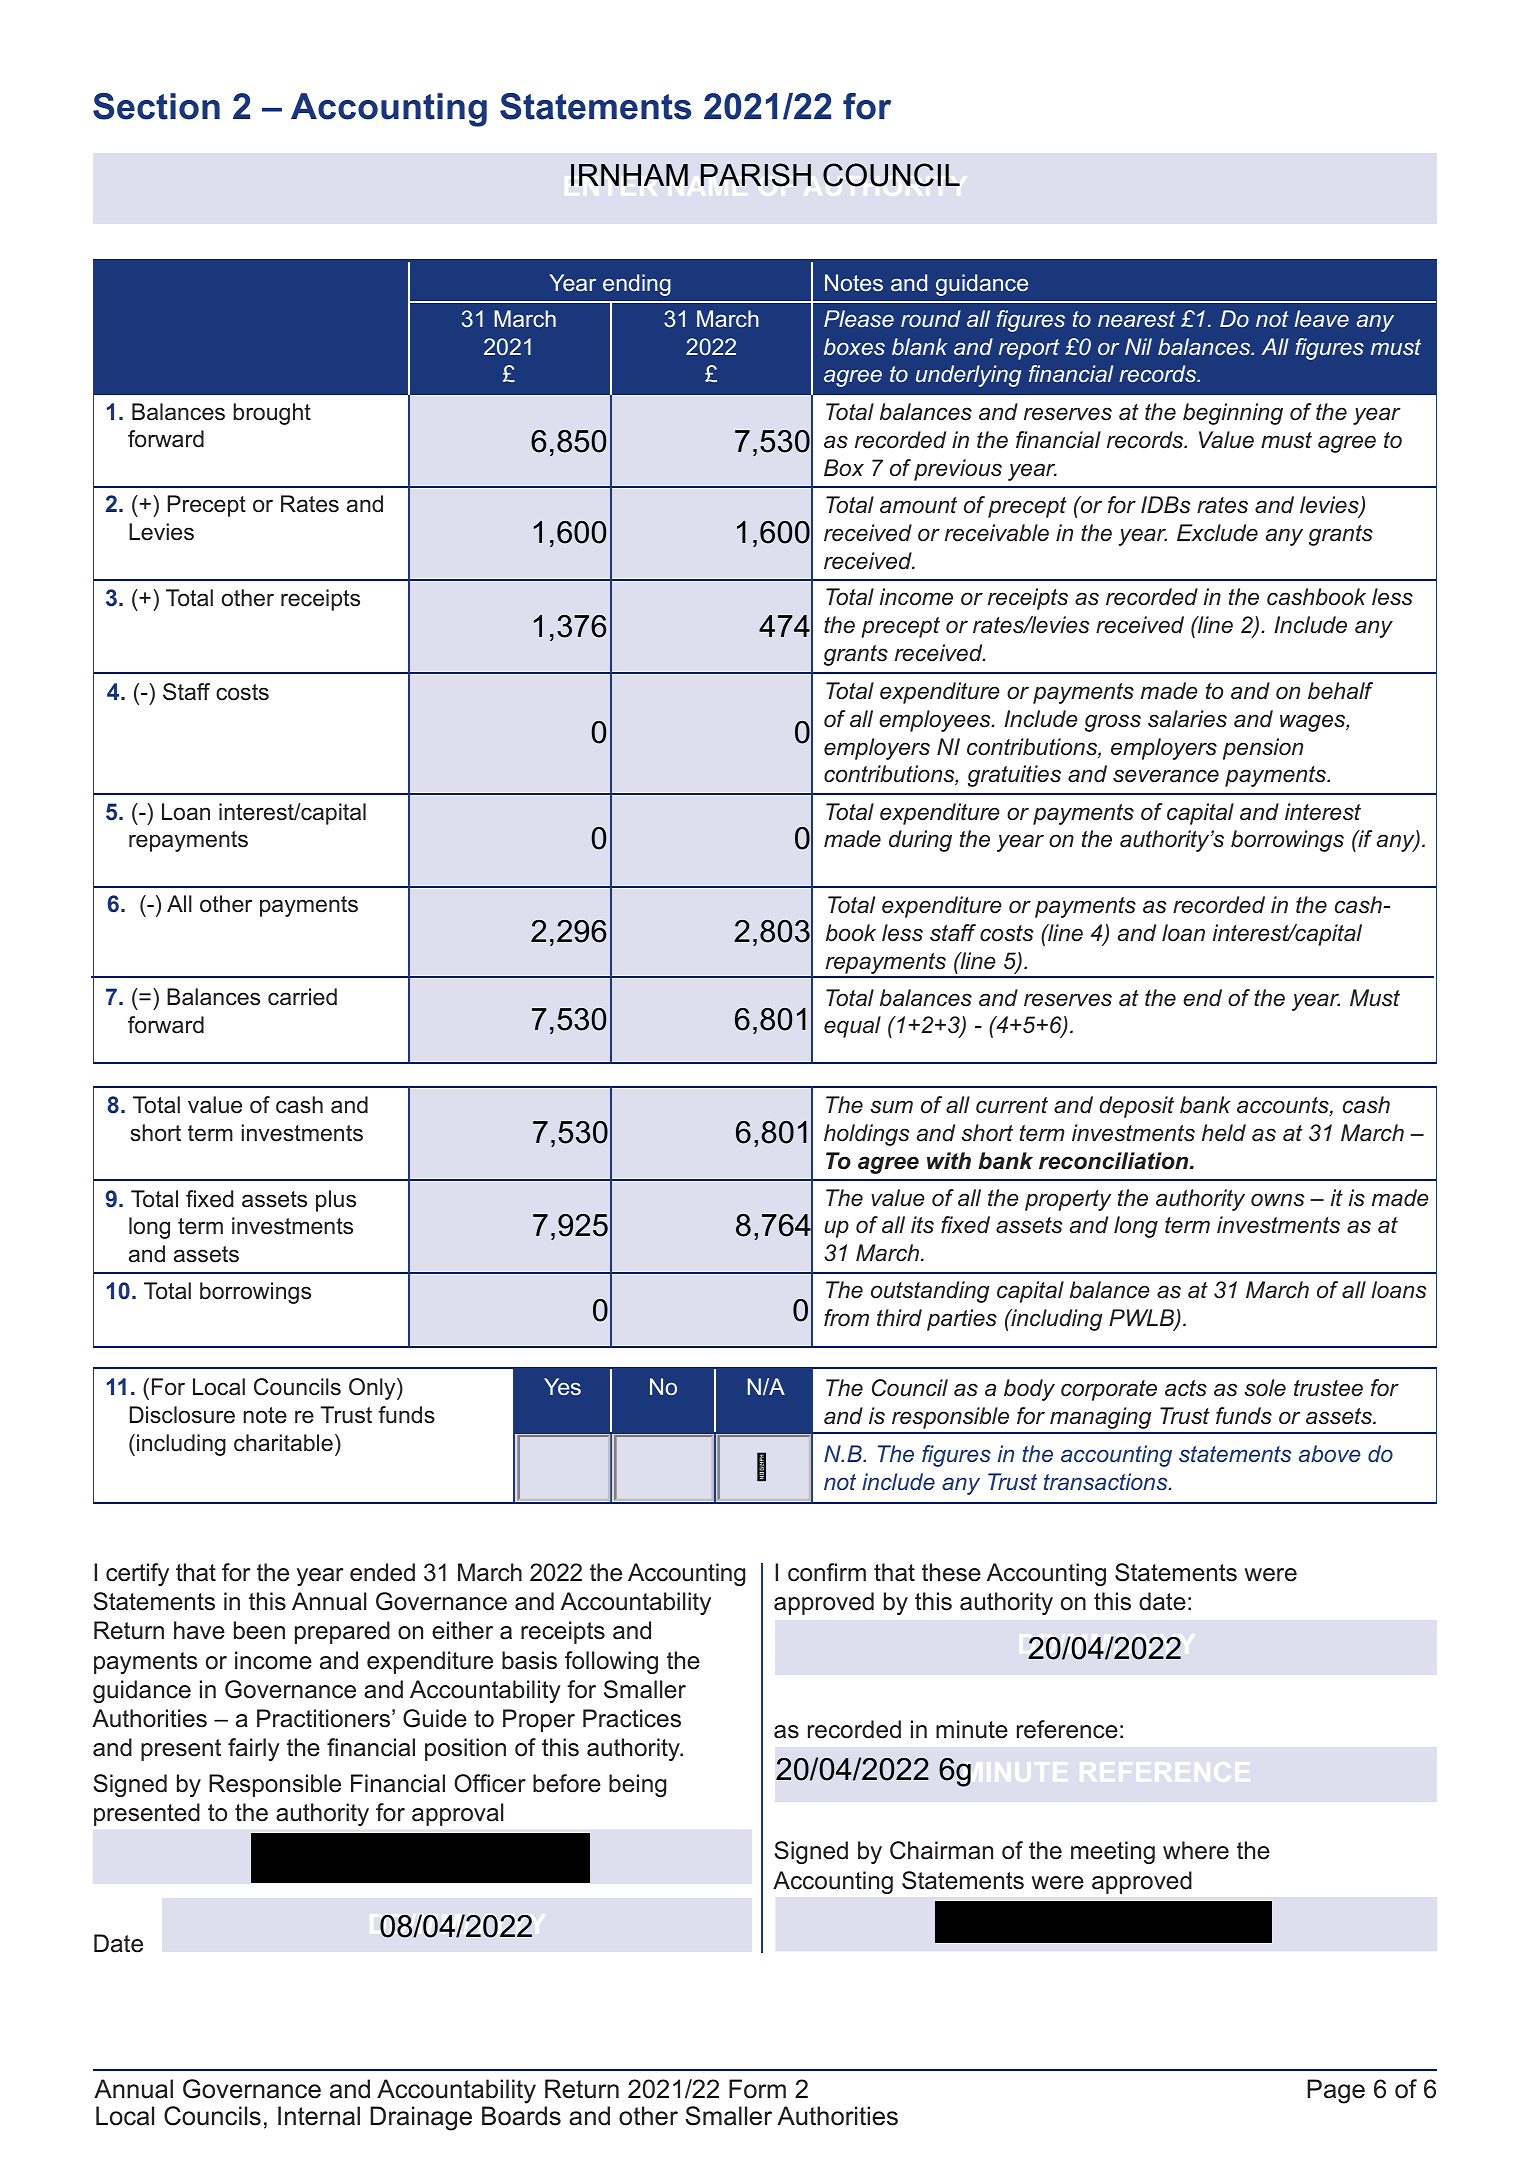 This screenshot has width=1530, height=2164. I want to click on from, so click(846, 1318).
